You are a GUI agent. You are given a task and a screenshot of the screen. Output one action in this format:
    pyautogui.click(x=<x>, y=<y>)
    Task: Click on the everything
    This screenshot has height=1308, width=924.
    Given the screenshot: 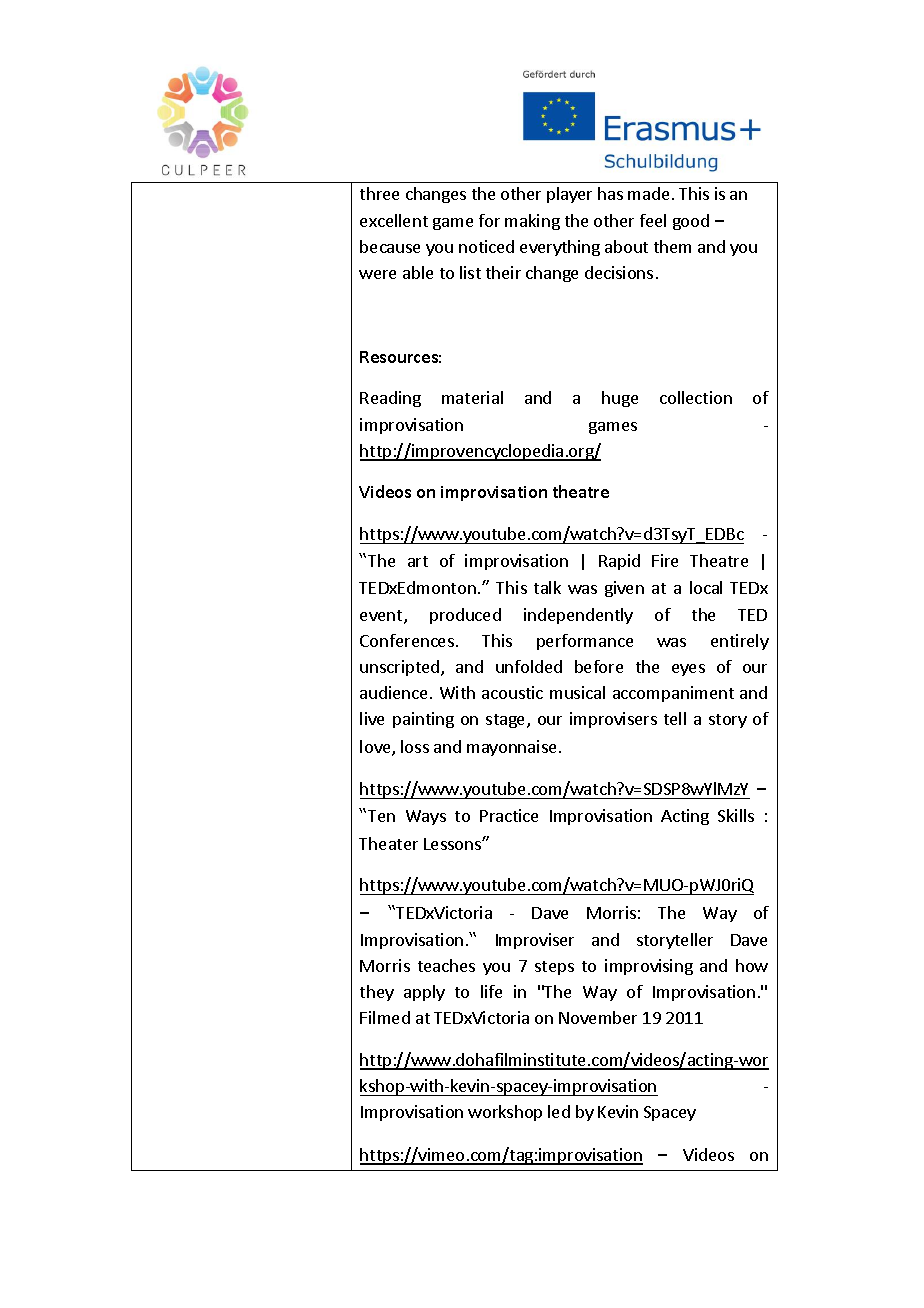 What is the action you would take?
    pyautogui.click(x=560, y=248)
